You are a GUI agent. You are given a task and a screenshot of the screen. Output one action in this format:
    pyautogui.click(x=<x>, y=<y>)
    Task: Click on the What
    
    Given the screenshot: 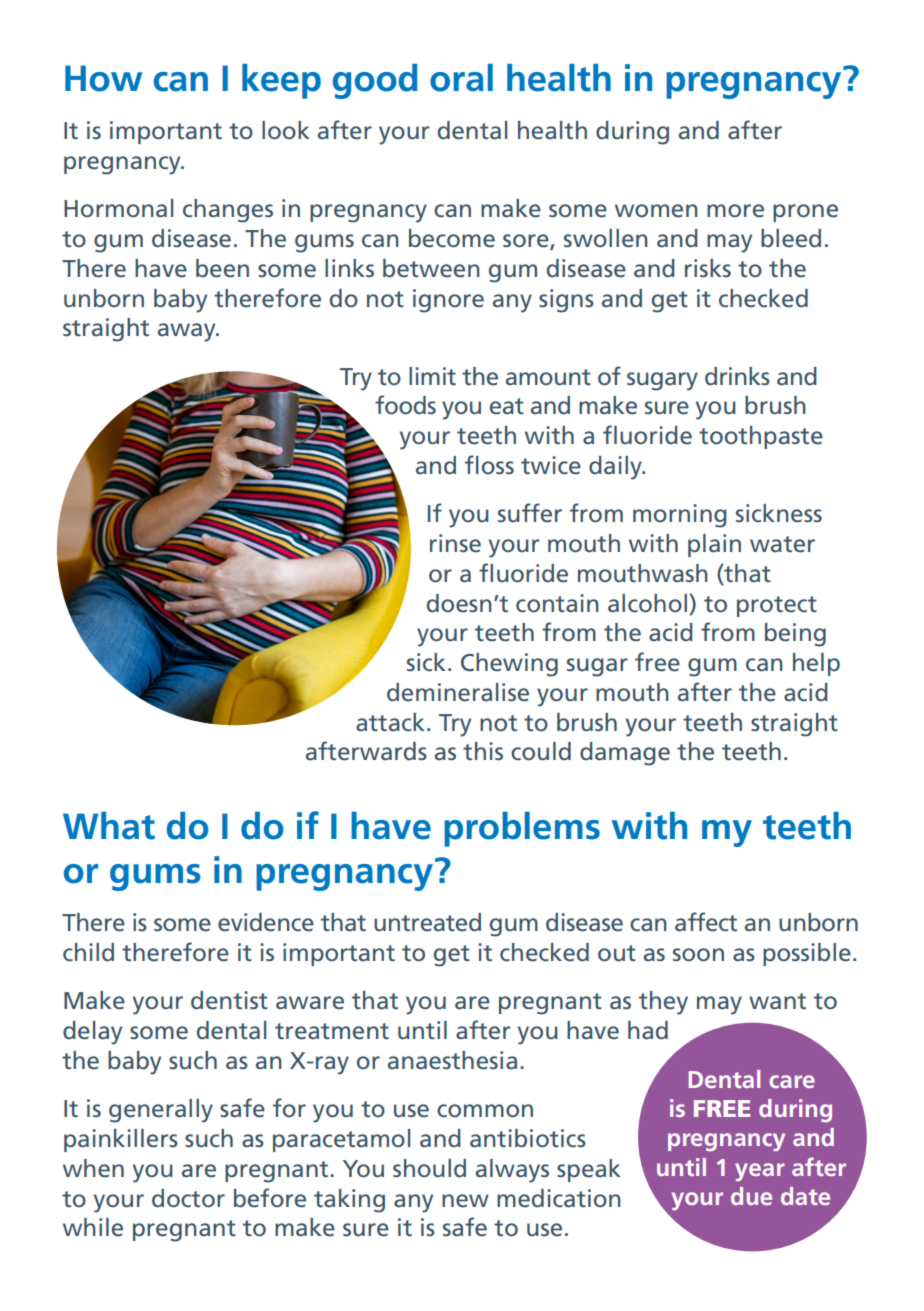 What is the action you would take?
    pyautogui.click(x=109, y=826)
